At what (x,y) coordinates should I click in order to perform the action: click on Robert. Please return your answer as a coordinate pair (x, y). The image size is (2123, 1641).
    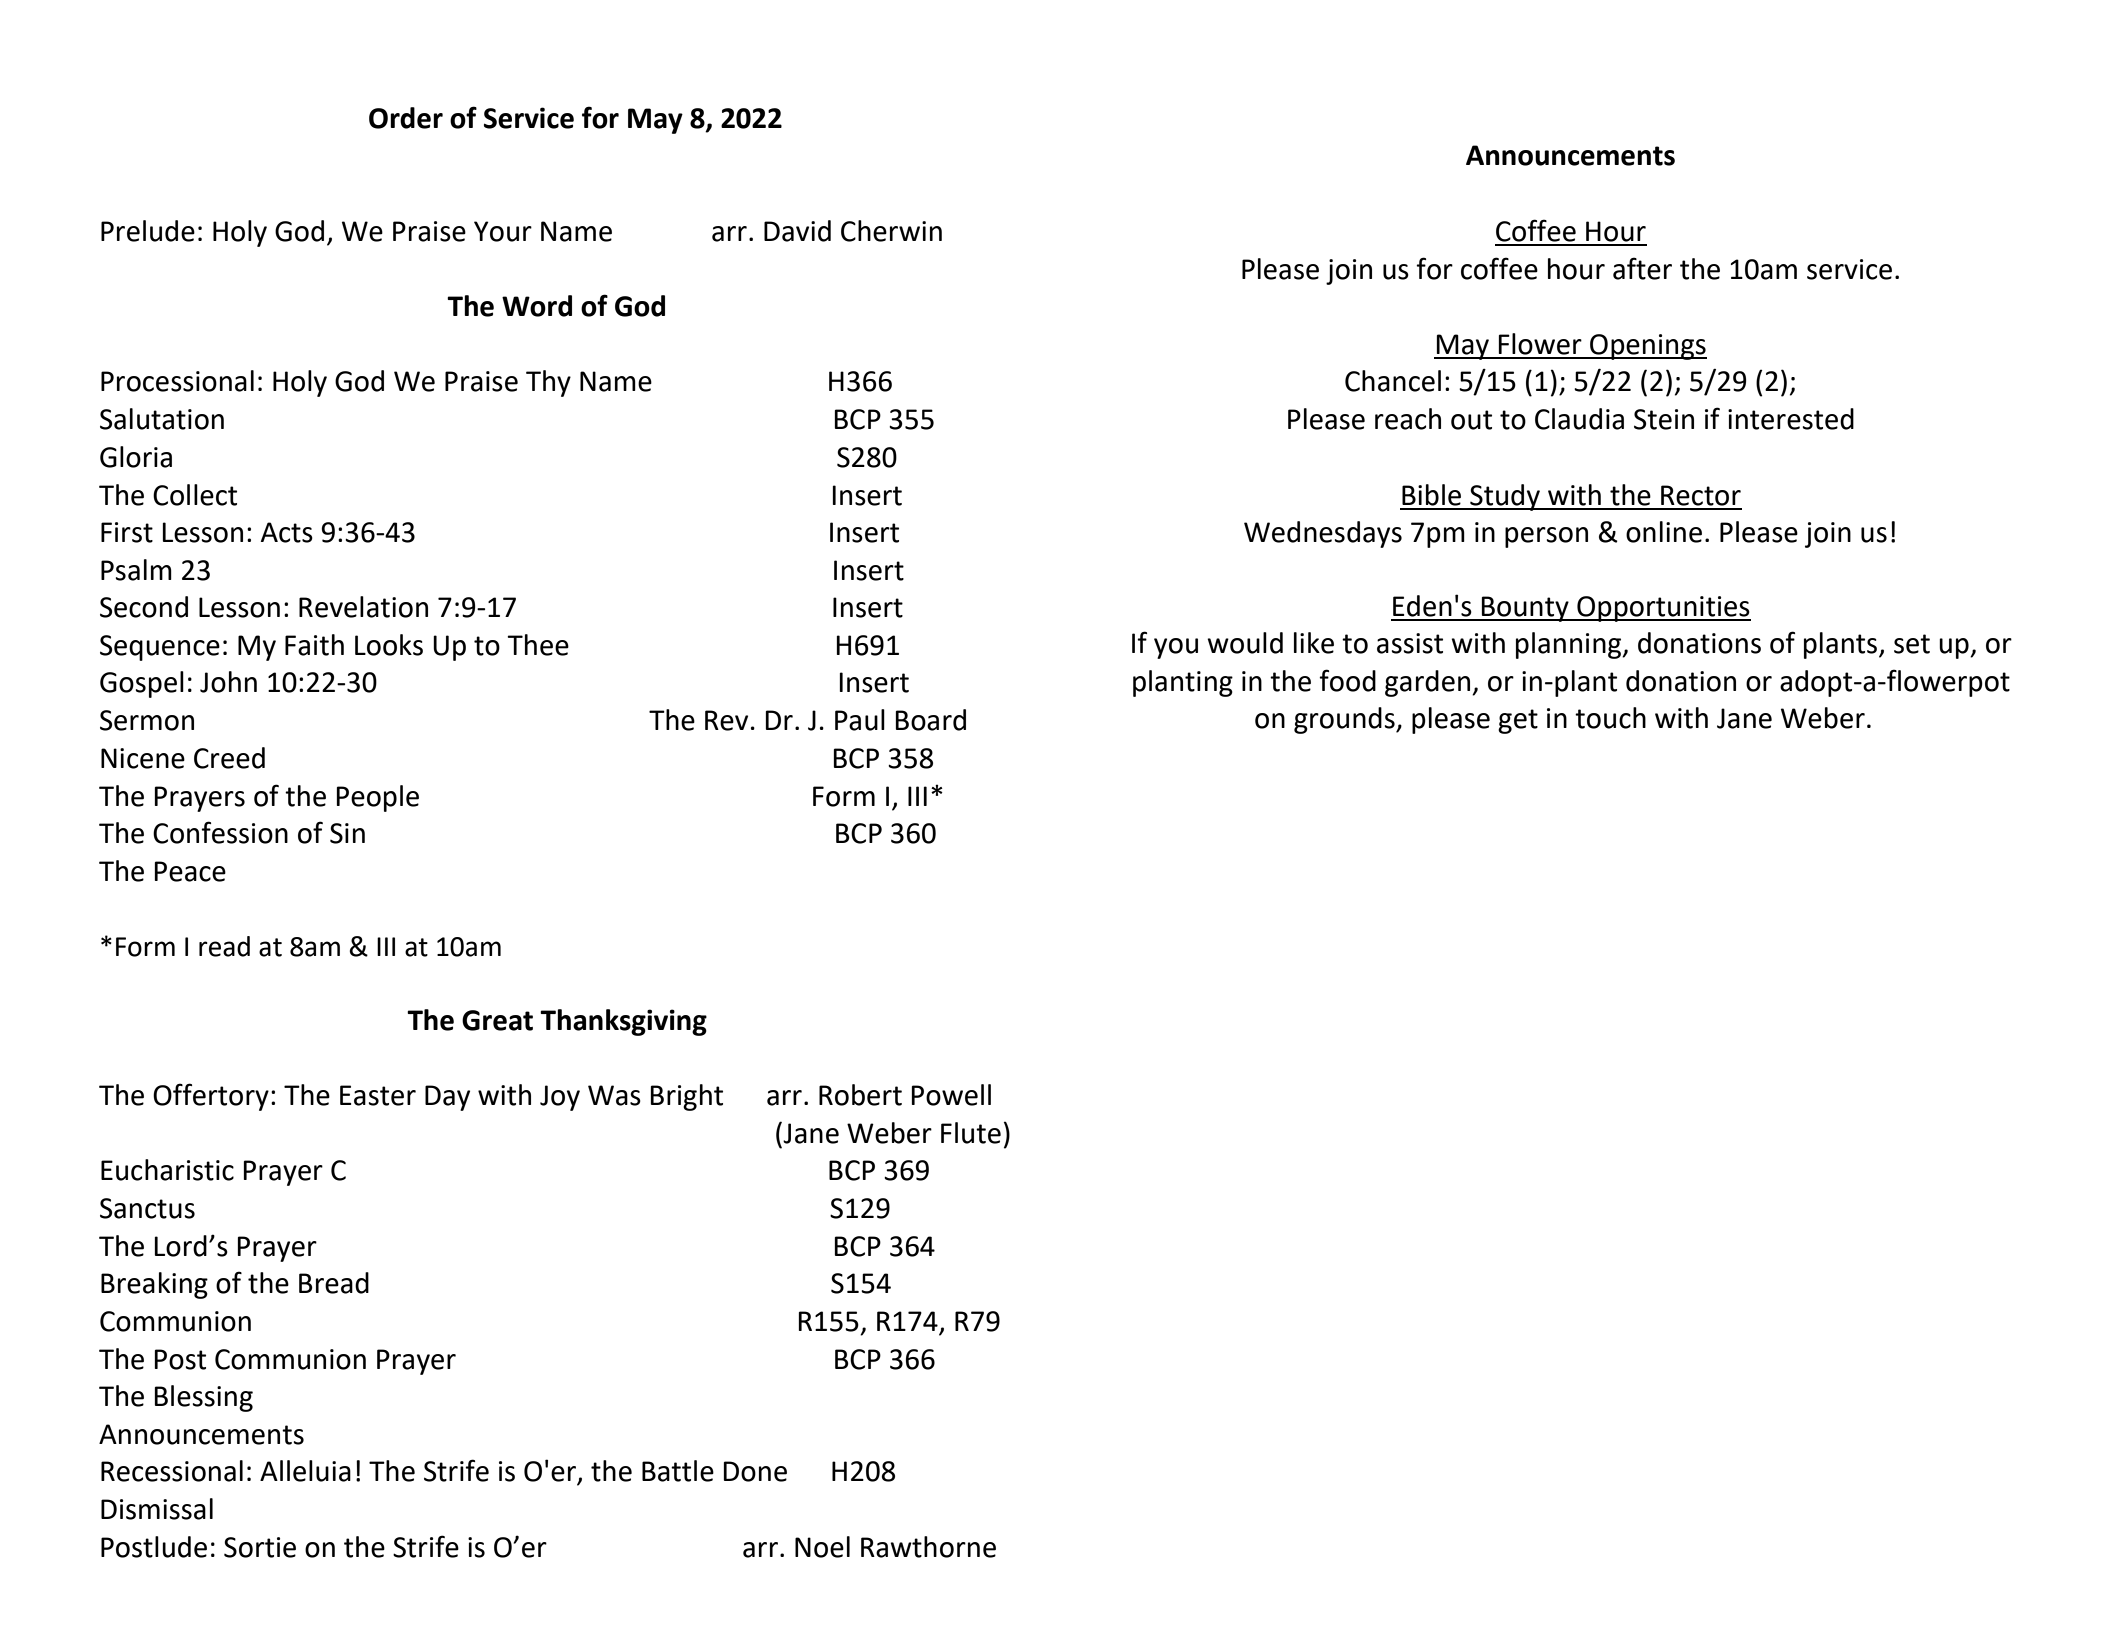
    Looking at the image, I should click on (860, 1095).
